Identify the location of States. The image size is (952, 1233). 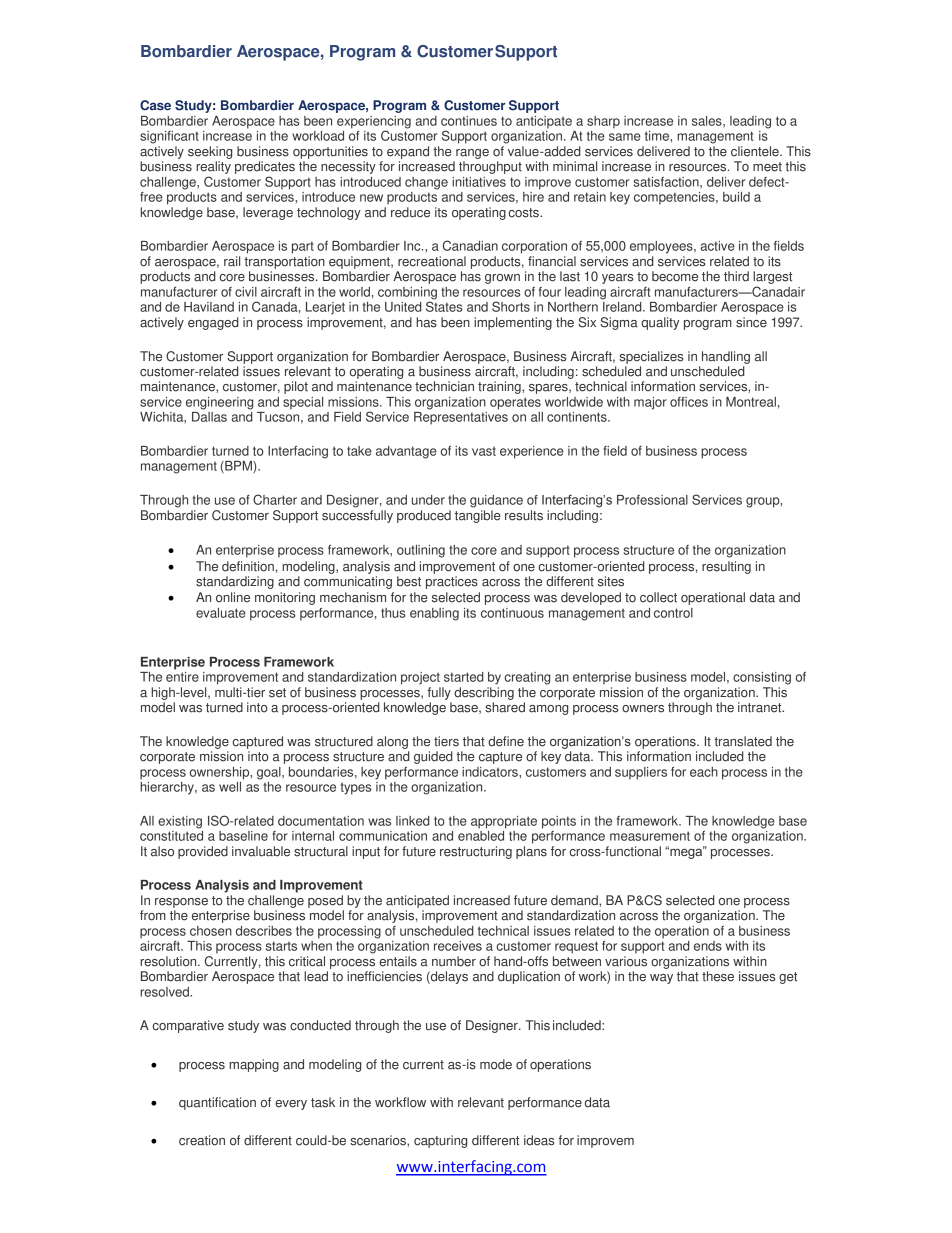
(444, 305).
